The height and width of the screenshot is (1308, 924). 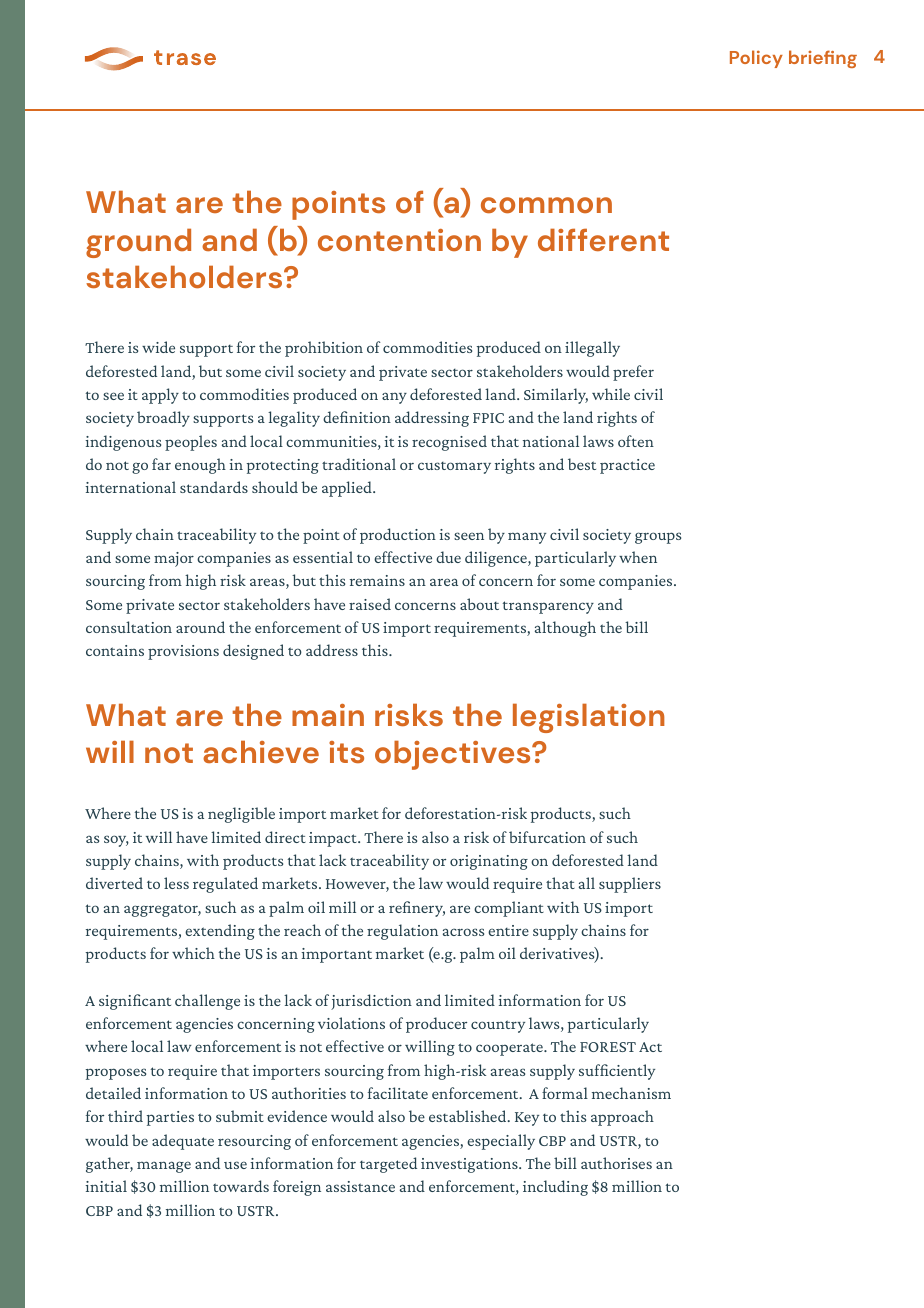 I want to click on objectives, so click(x=454, y=755).
